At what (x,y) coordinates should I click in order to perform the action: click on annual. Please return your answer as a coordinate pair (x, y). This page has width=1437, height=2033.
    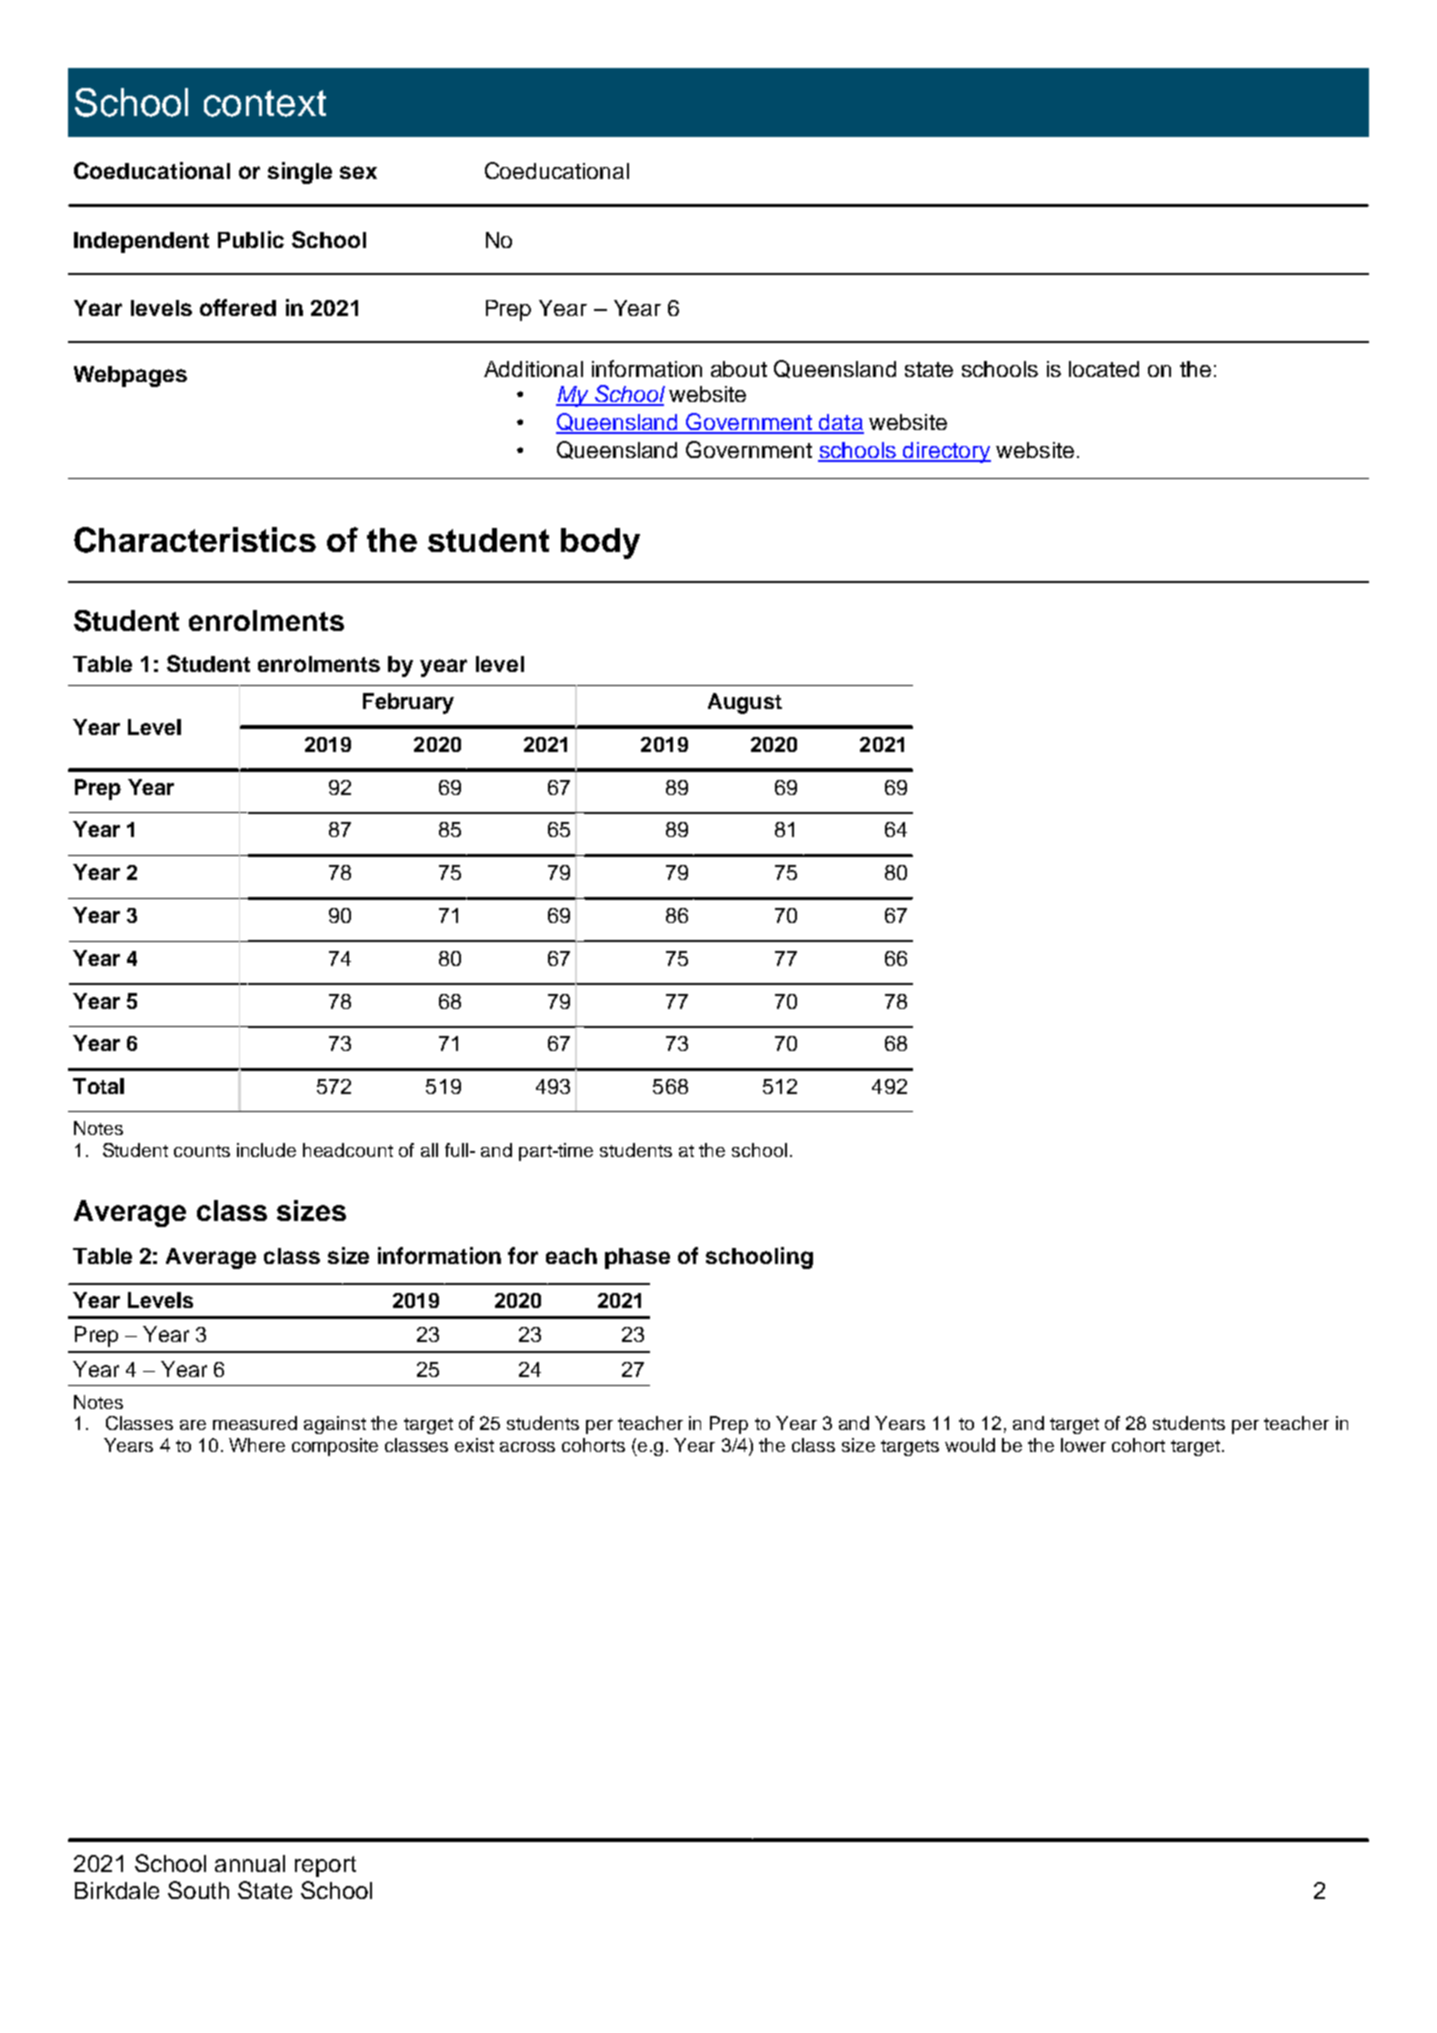
    Looking at the image, I should click on (250, 1863).
